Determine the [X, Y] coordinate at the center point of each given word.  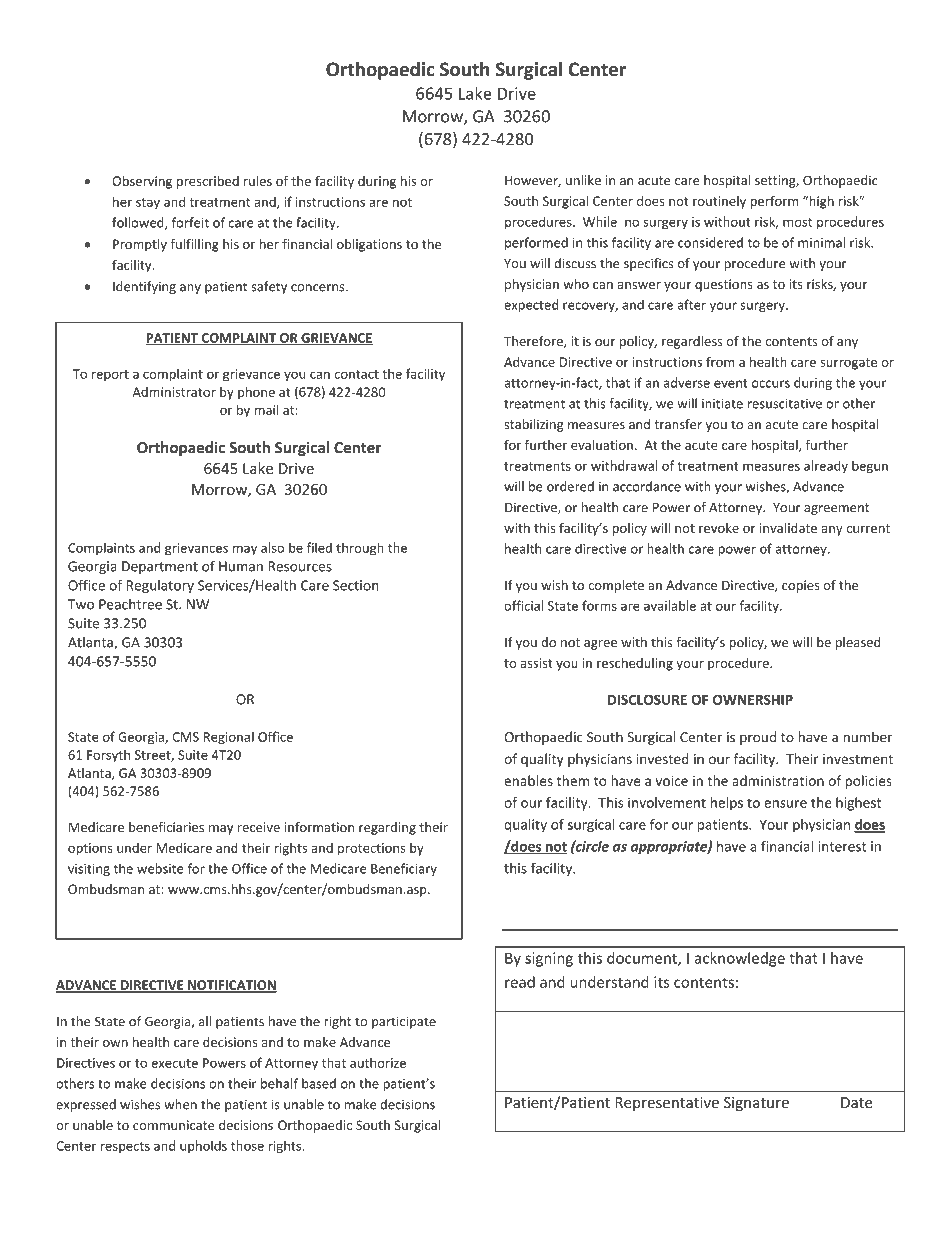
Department [160, 567]
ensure [785, 804]
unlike [583, 180]
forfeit [190, 222]
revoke [719, 528]
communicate [174, 1125]
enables [528, 780]
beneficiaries [166, 827]
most [797, 222]
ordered [570, 486]
